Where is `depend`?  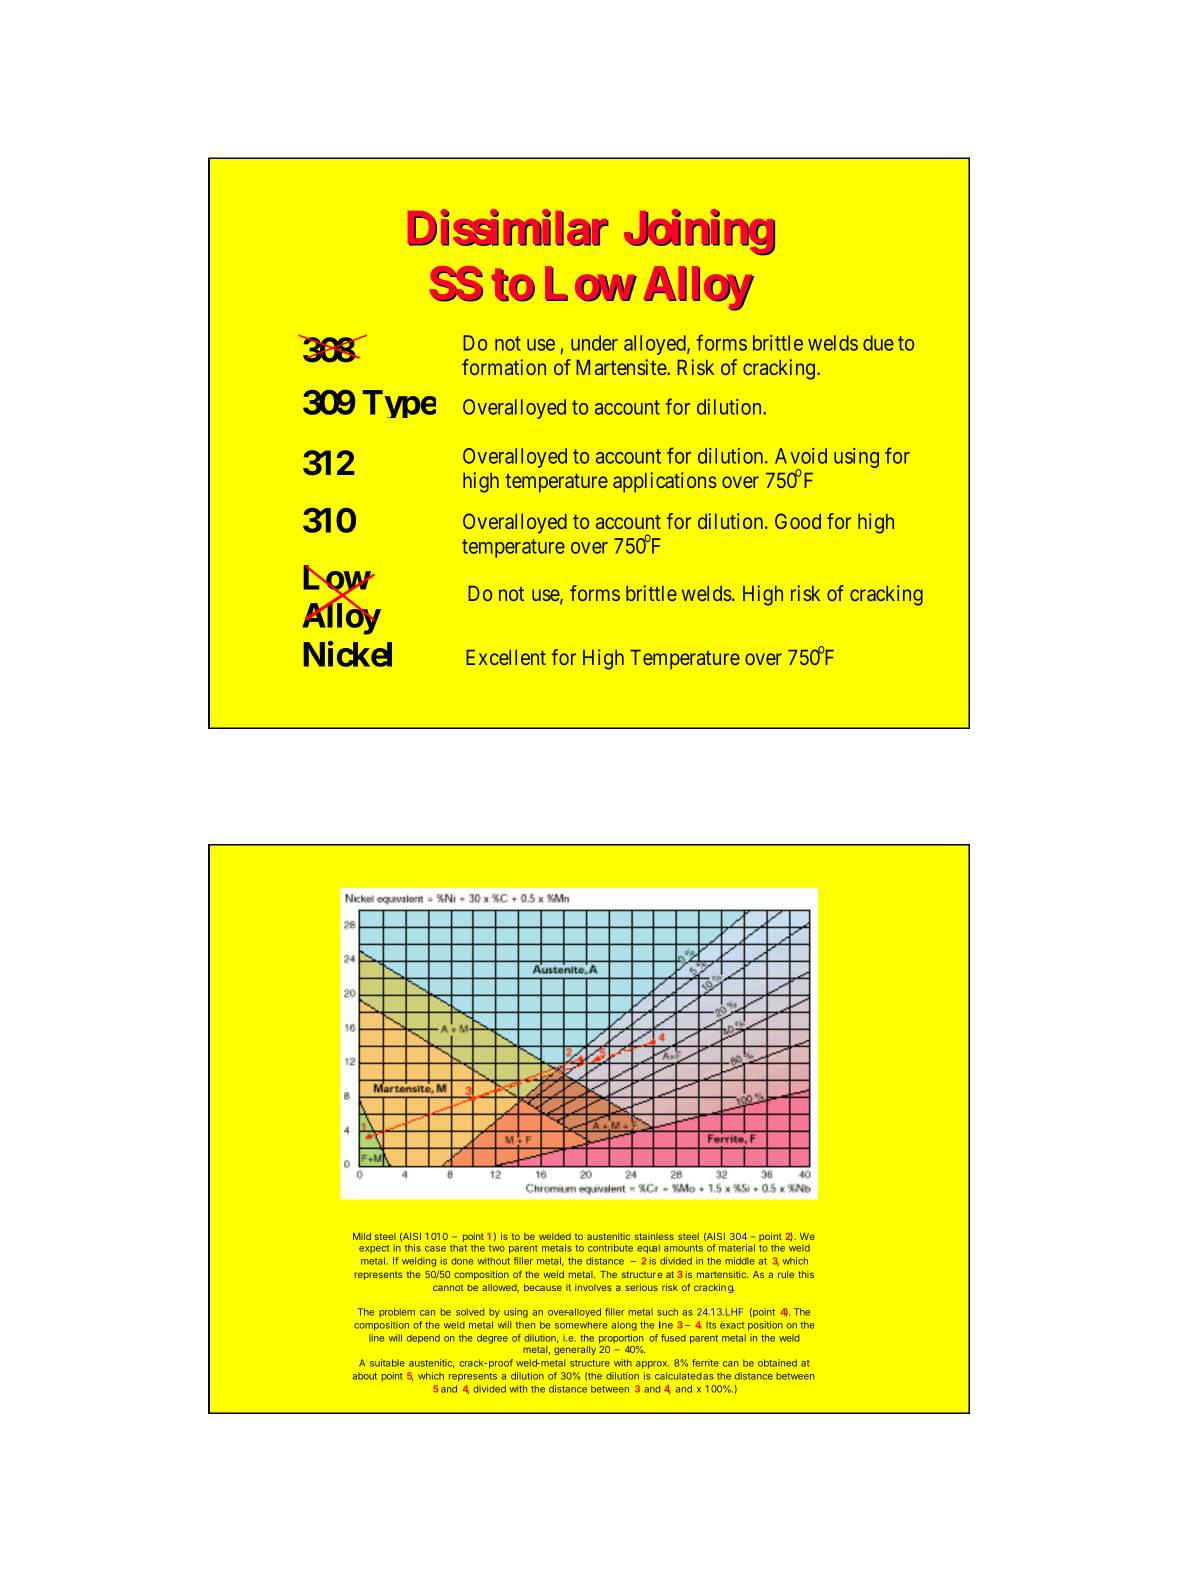
depend is located at coordinates (423, 1339).
